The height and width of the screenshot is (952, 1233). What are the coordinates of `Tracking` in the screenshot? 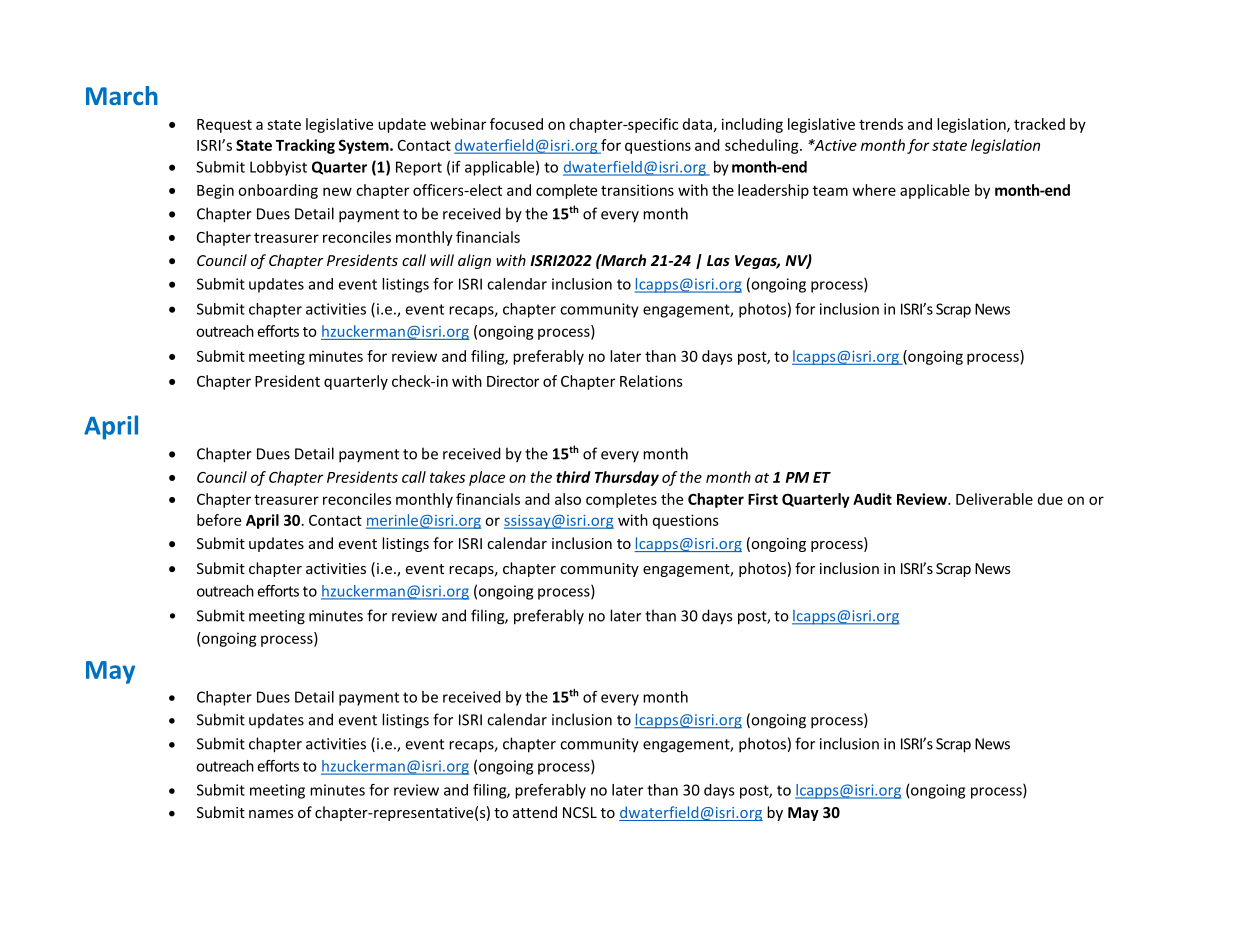 It's located at (305, 146).
